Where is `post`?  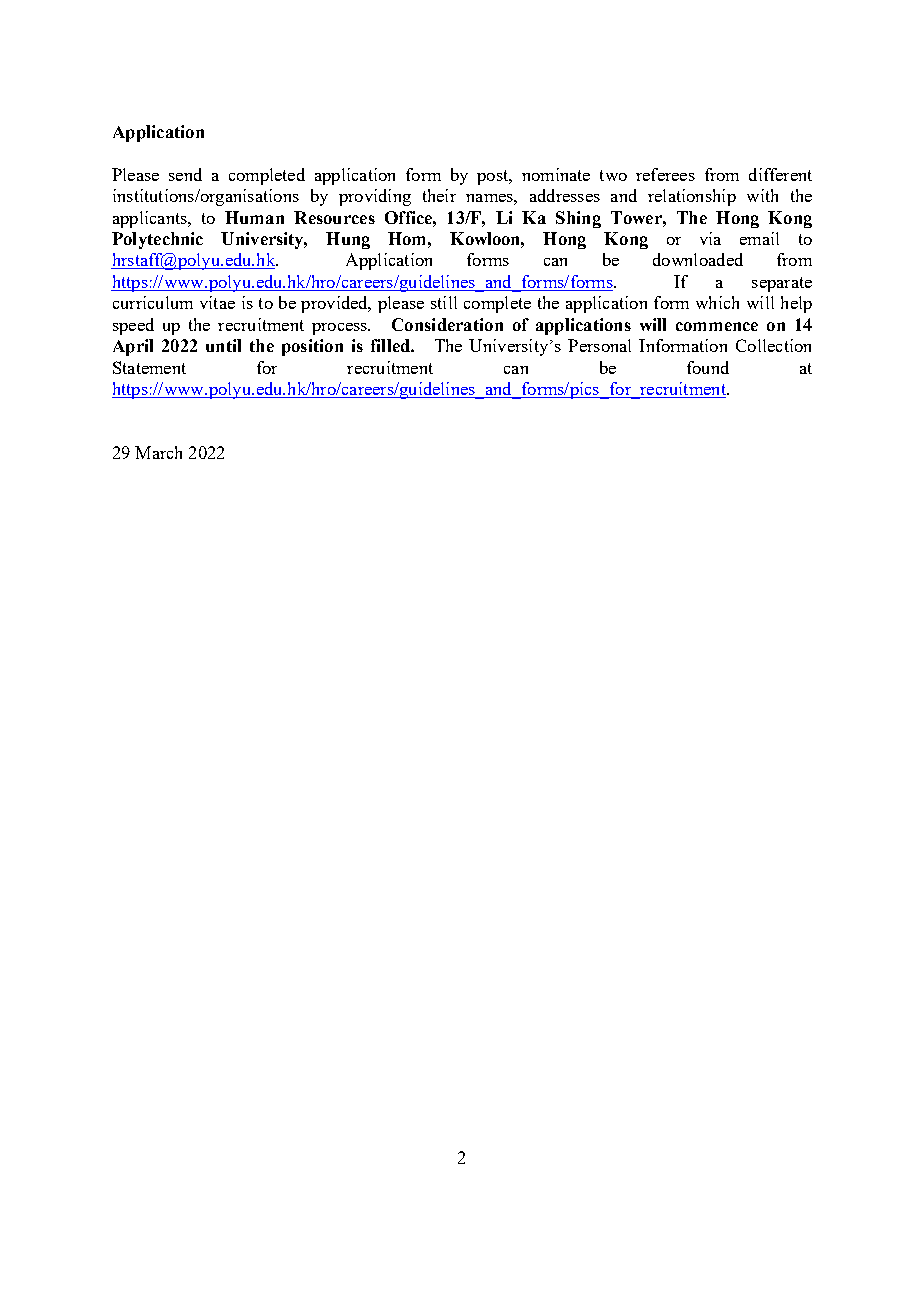
post is located at coordinates (494, 177).
